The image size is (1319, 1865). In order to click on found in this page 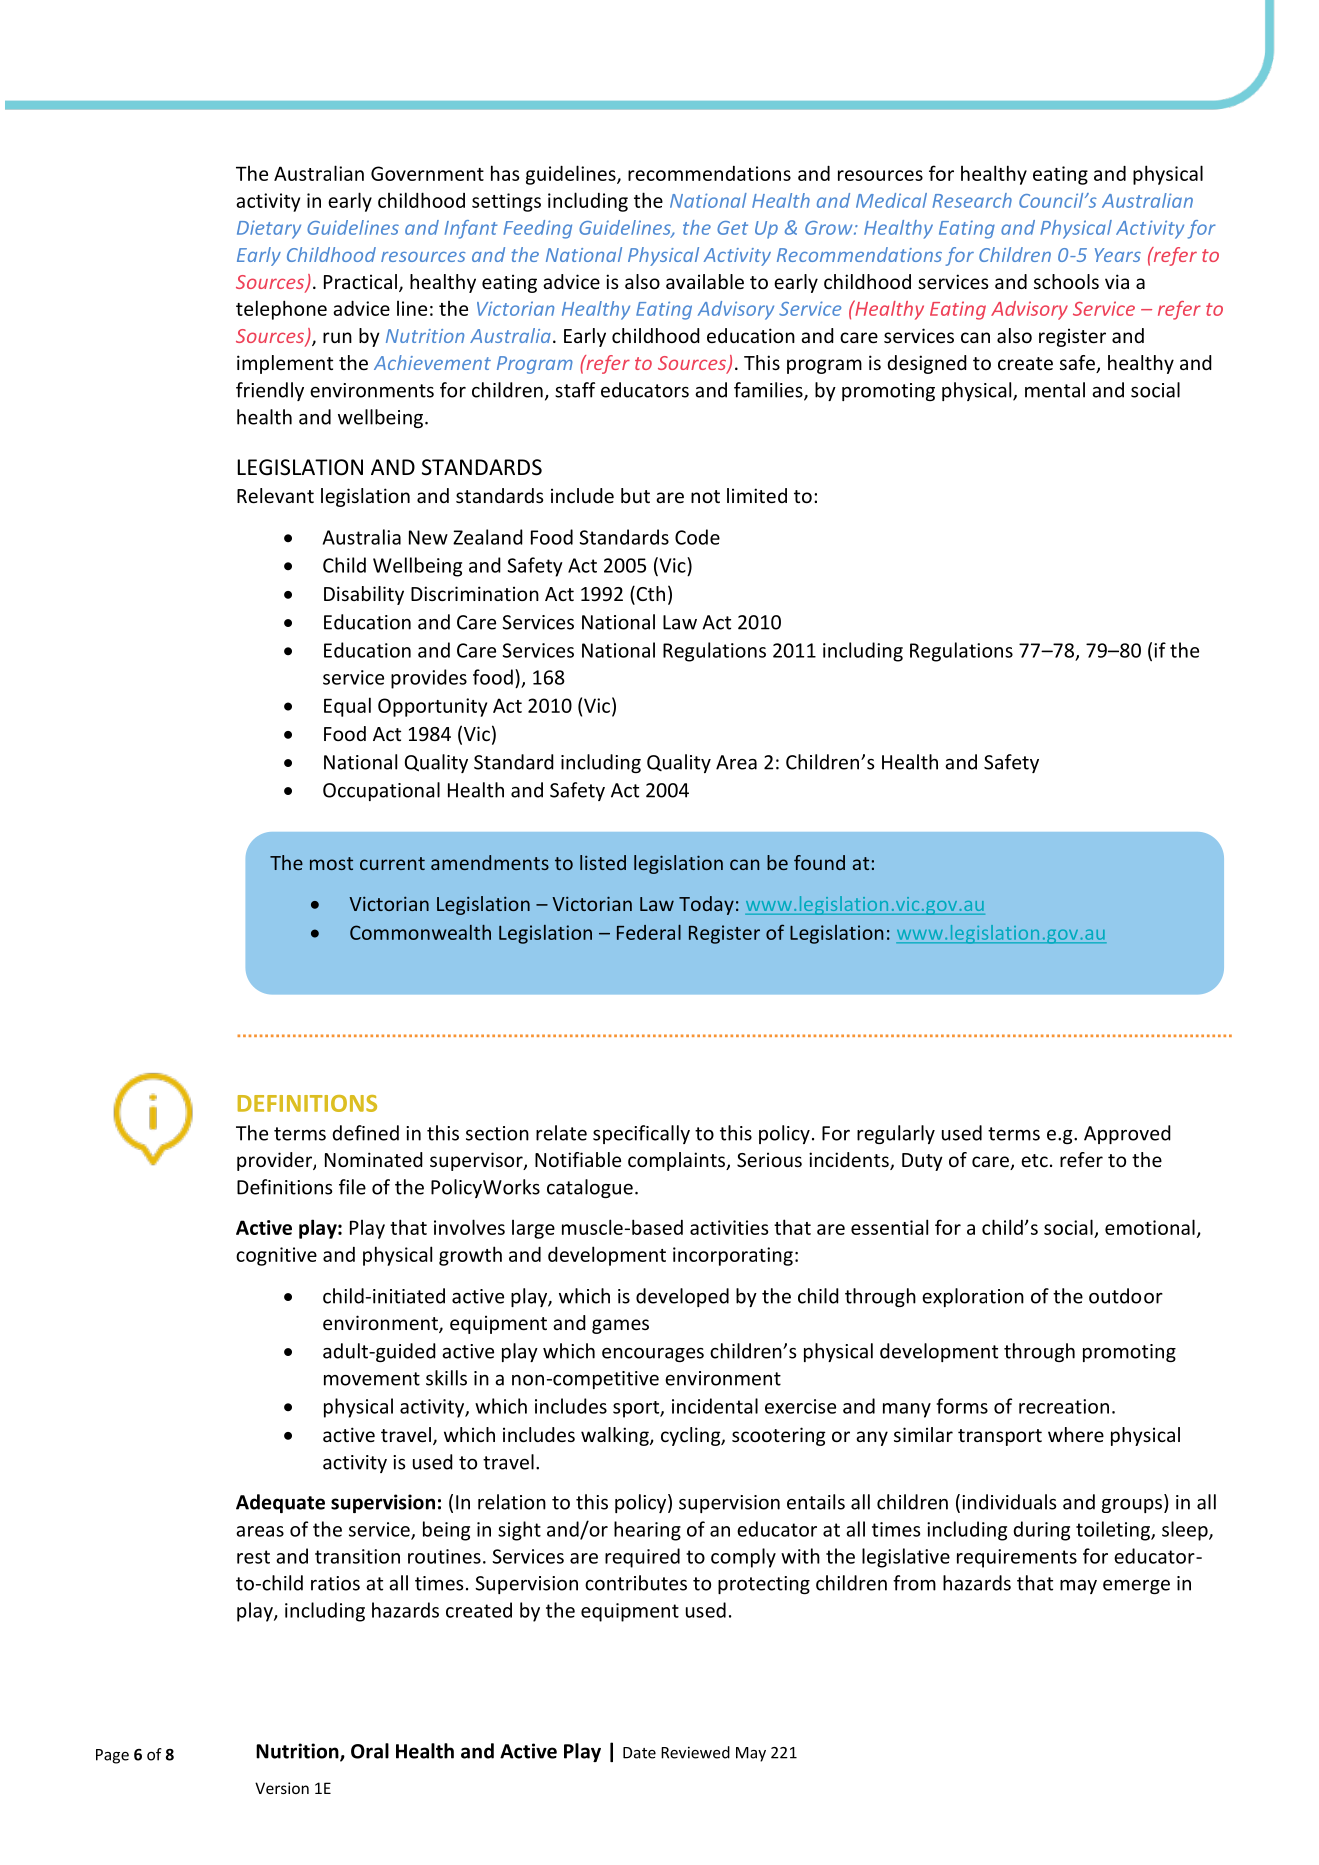, I will do `click(819, 862)`.
